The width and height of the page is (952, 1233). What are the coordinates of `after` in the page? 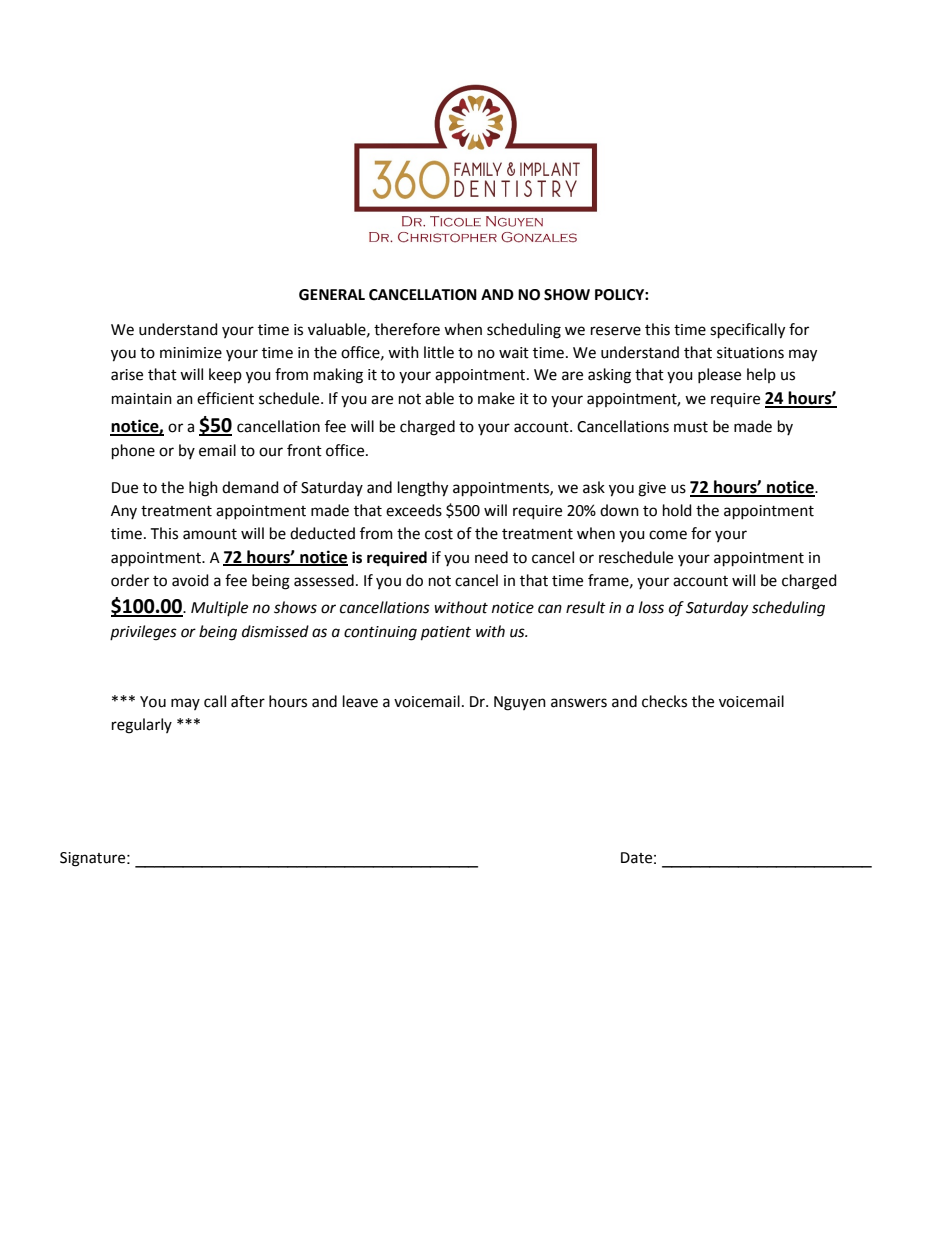 It's located at (248, 701).
